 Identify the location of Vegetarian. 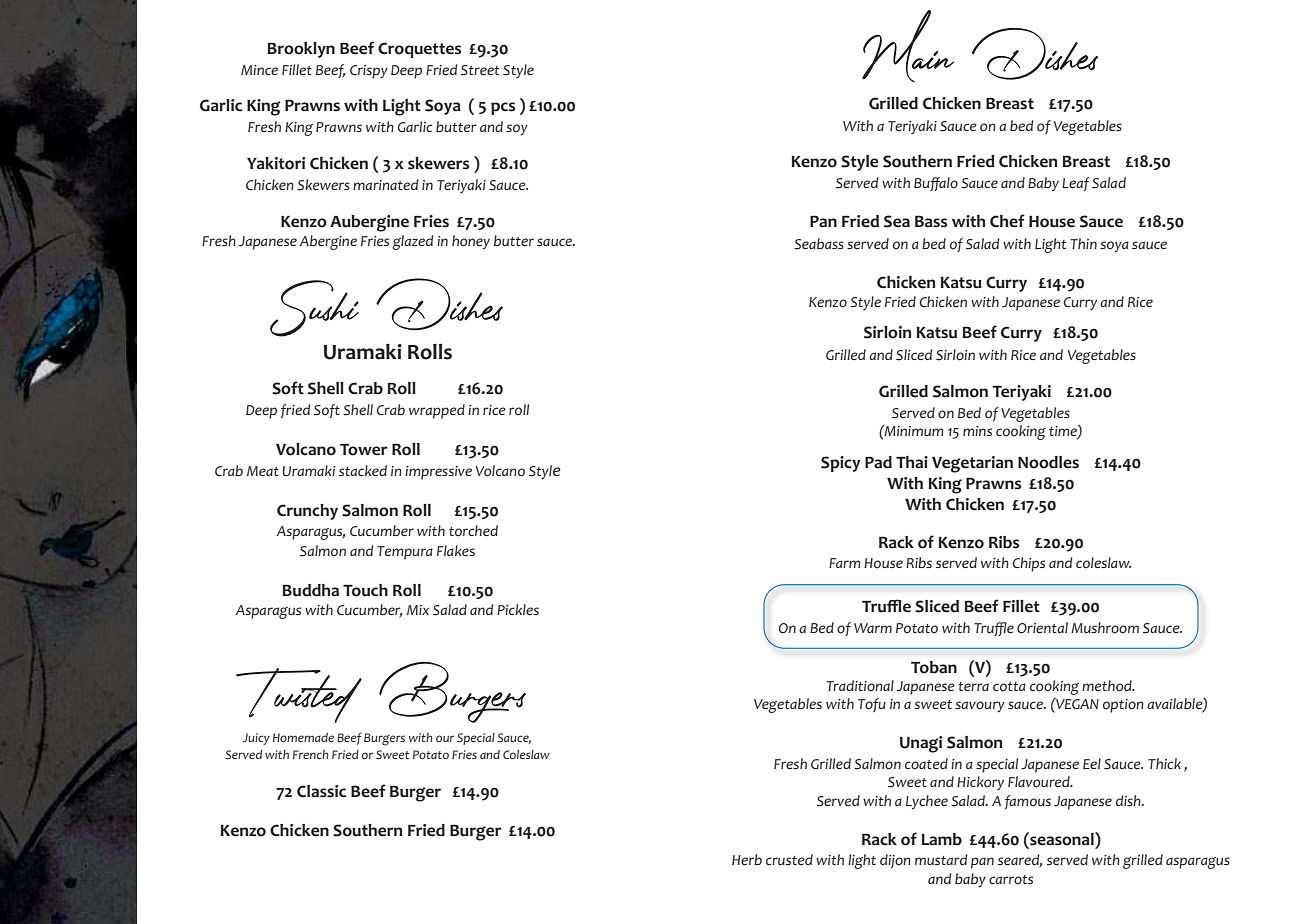
(972, 464).
